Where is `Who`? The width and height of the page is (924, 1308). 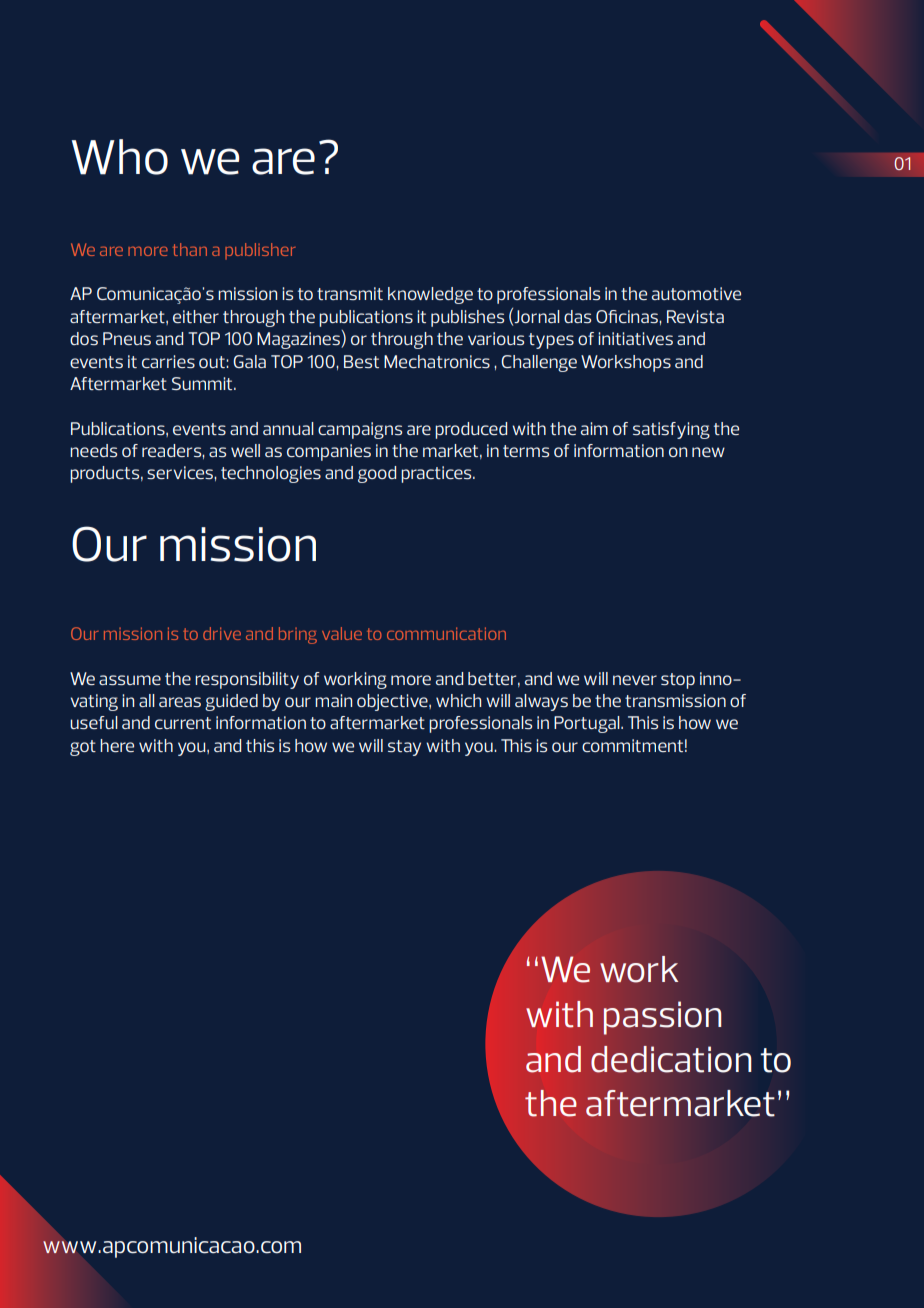 Who is located at coordinates (120, 157).
